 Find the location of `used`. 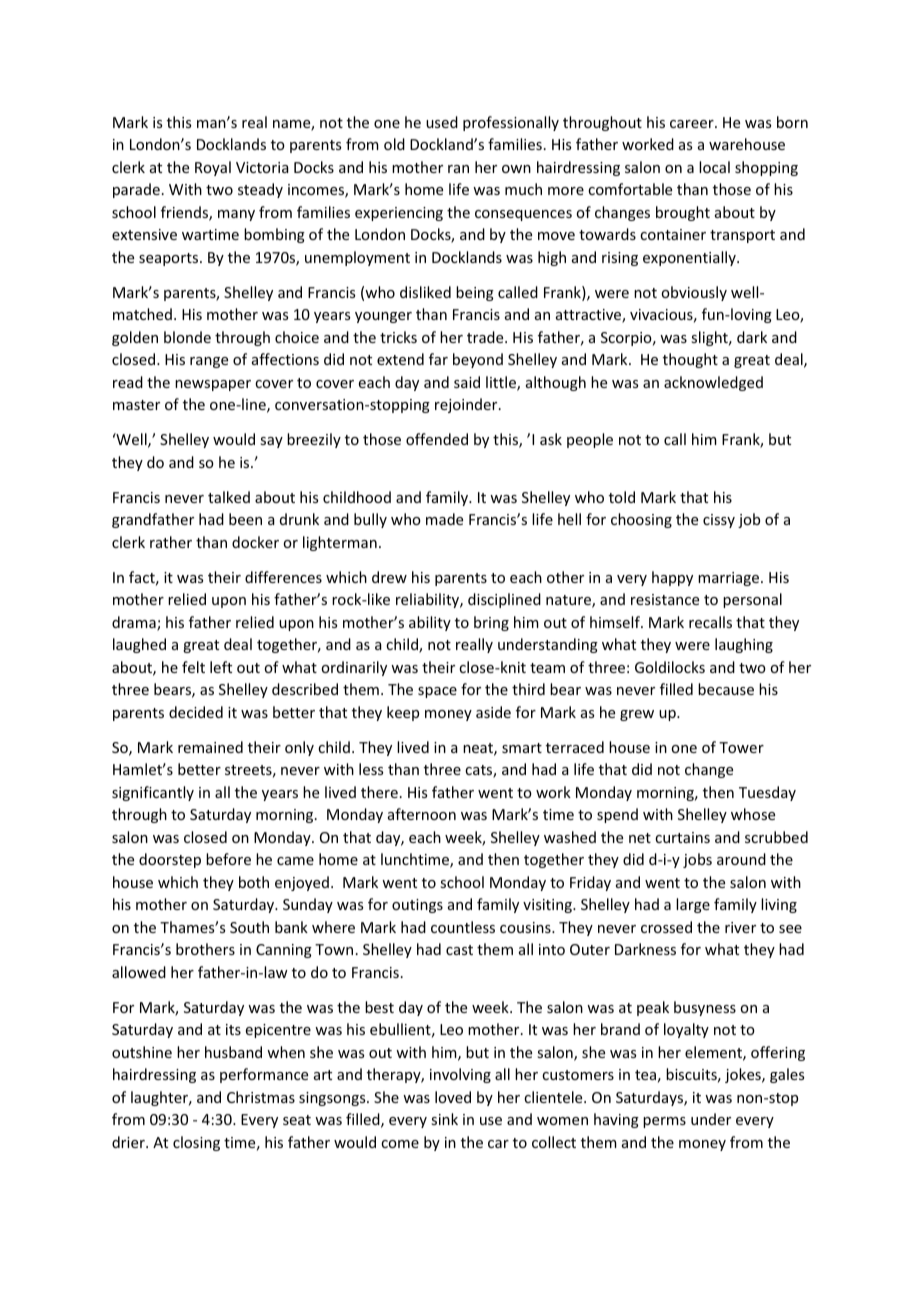

used is located at coordinates (442, 122).
